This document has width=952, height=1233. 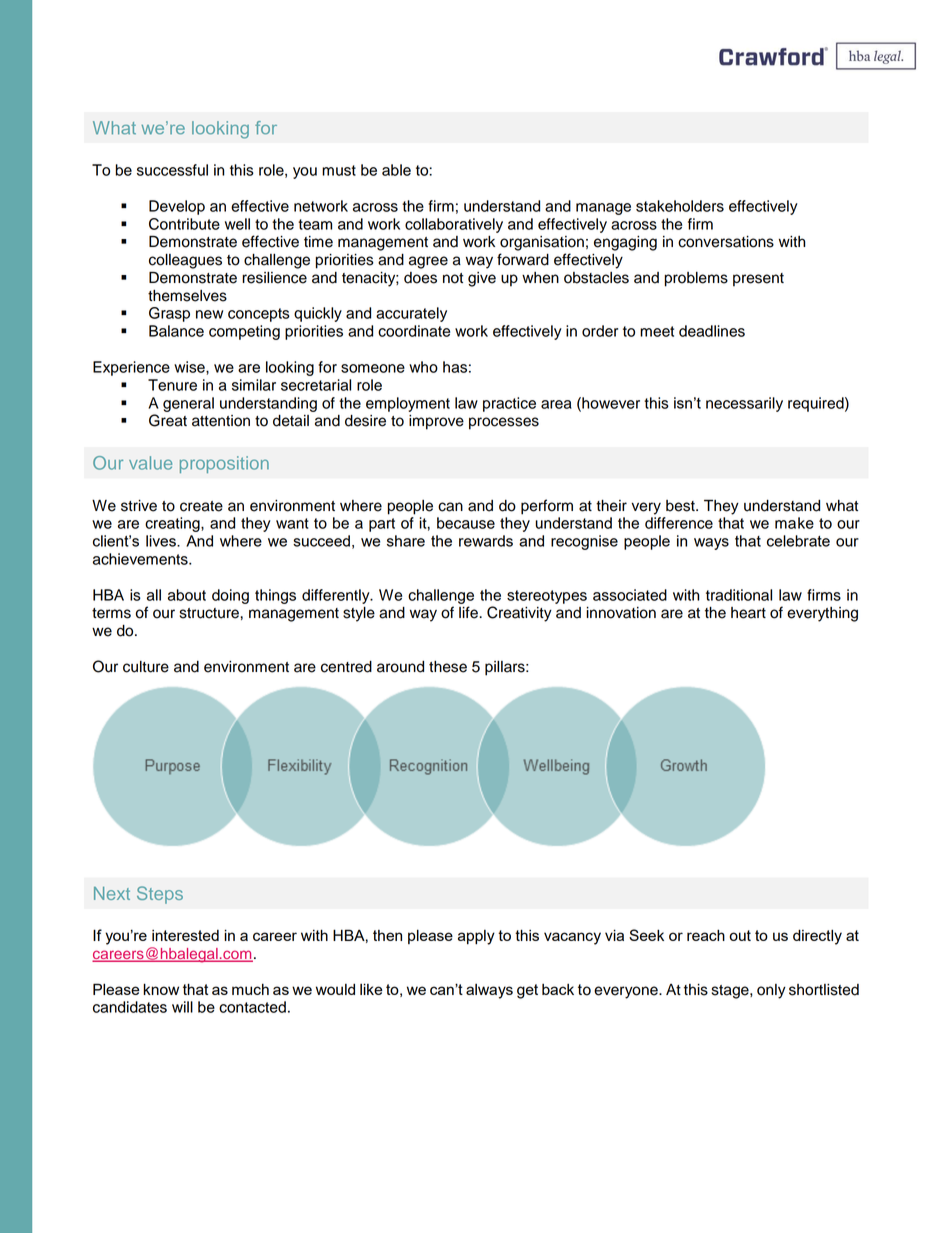 I want to click on life, so click(x=469, y=612).
